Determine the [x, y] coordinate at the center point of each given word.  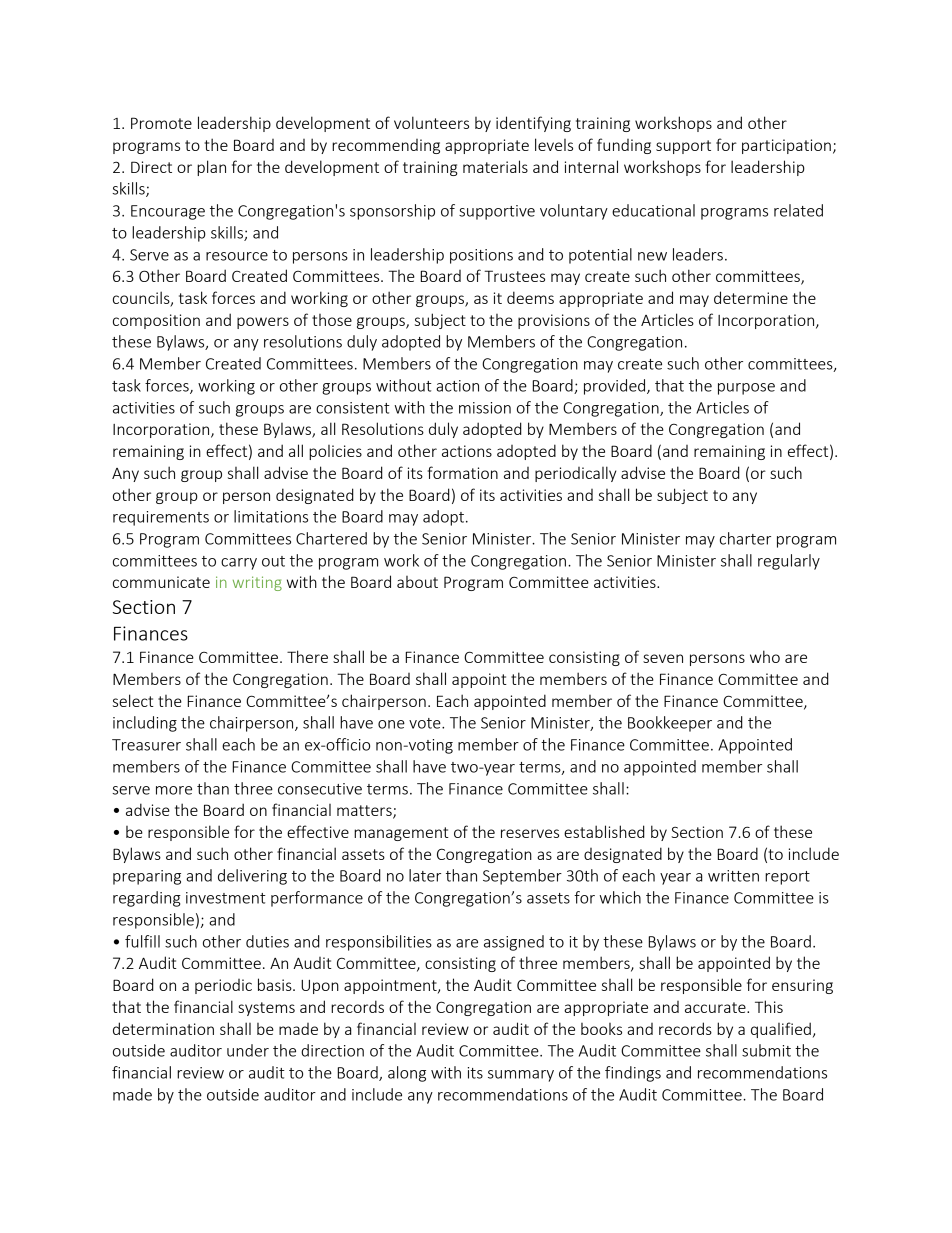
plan [211, 168]
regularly [789, 562]
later [425, 875]
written [733, 876]
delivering [252, 877]
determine [751, 297]
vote [426, 723]
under [248, 1050]
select [133, 700]
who [765, 656]
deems [530, 297]
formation [463, 472]
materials [495, 166]
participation [786, 146]
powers [263, 323]
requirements [161, 518]
